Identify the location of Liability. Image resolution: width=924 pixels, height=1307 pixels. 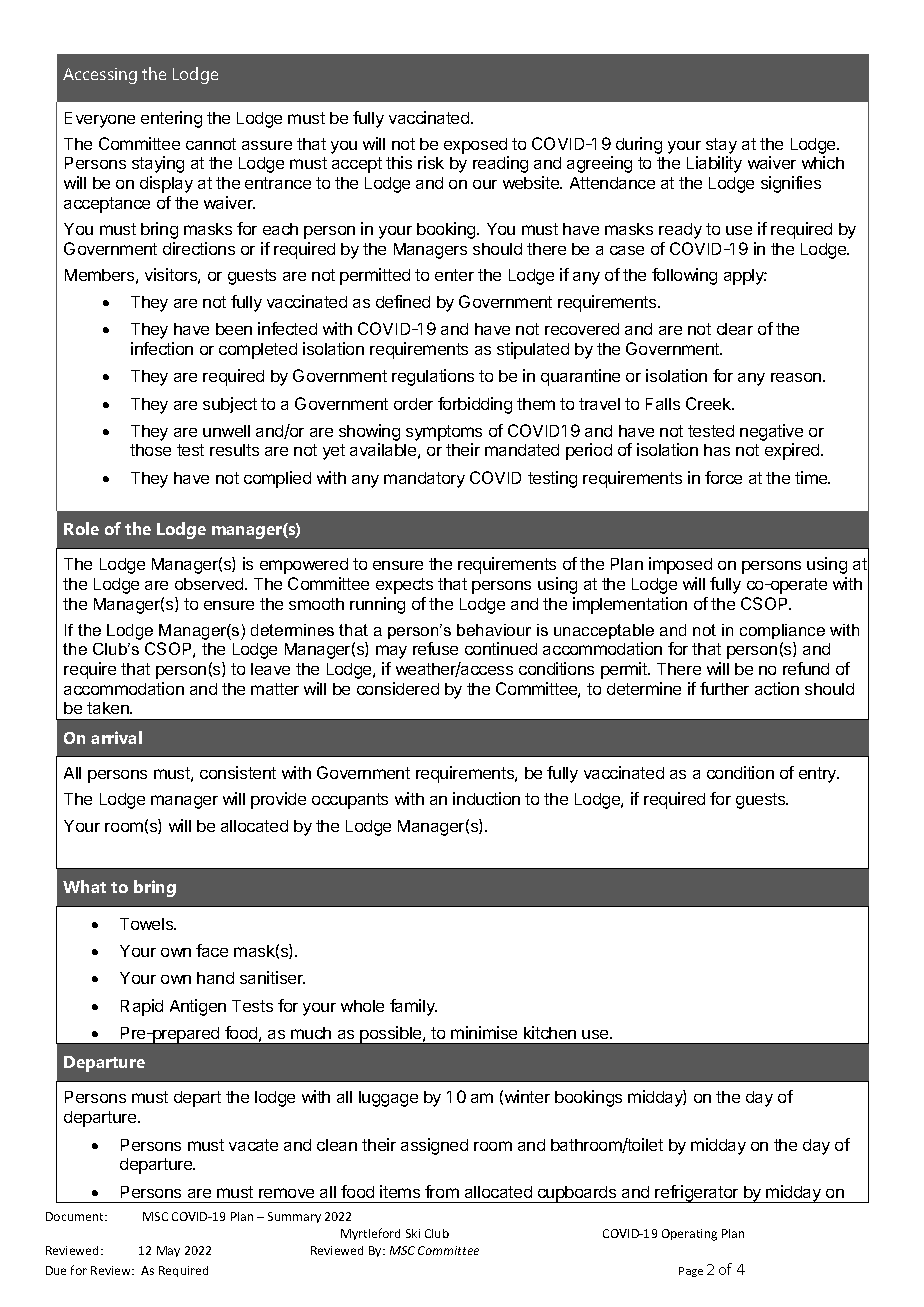
(714, 164).
